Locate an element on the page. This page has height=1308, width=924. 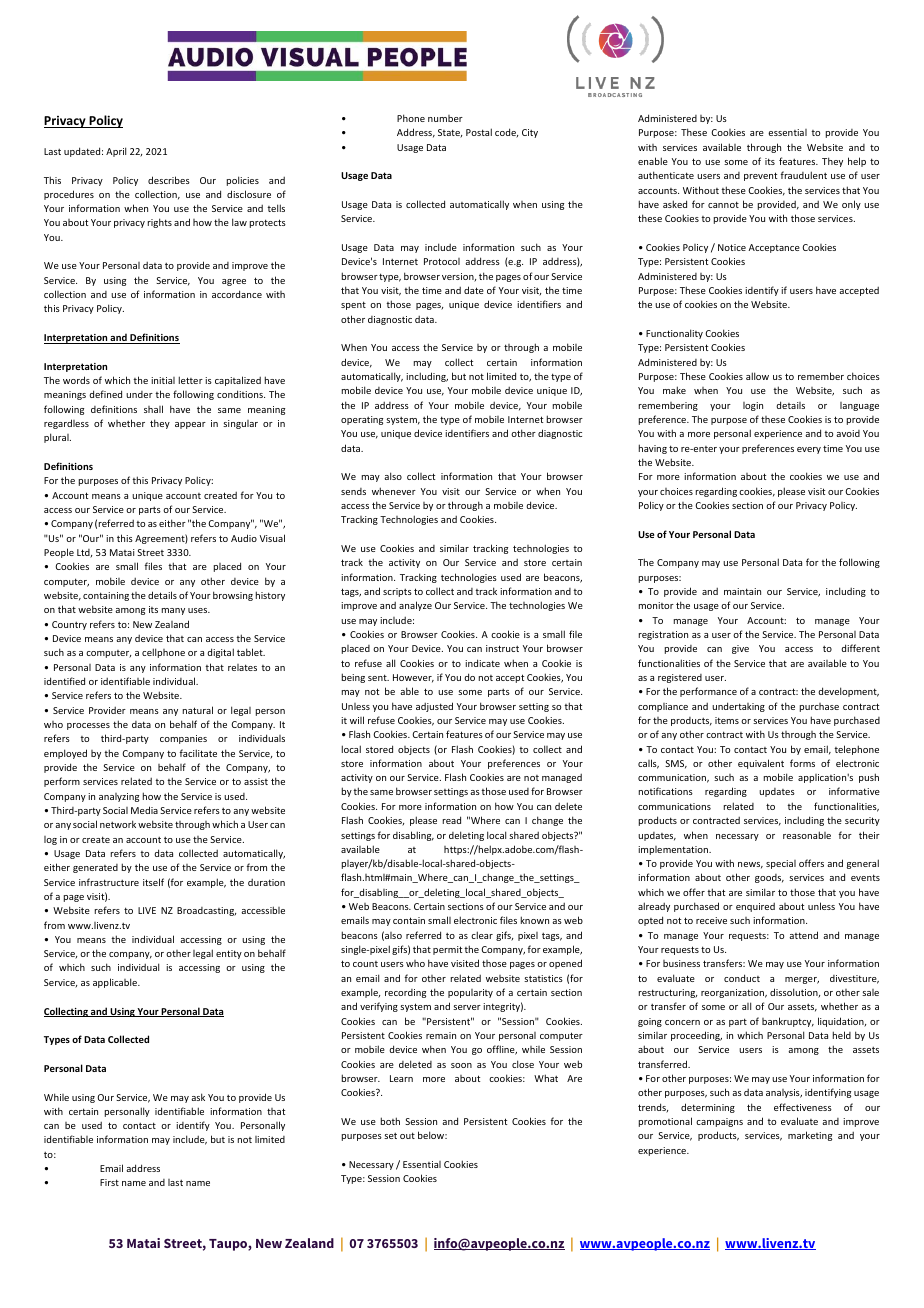
many is located at coordinates (173, 611).
